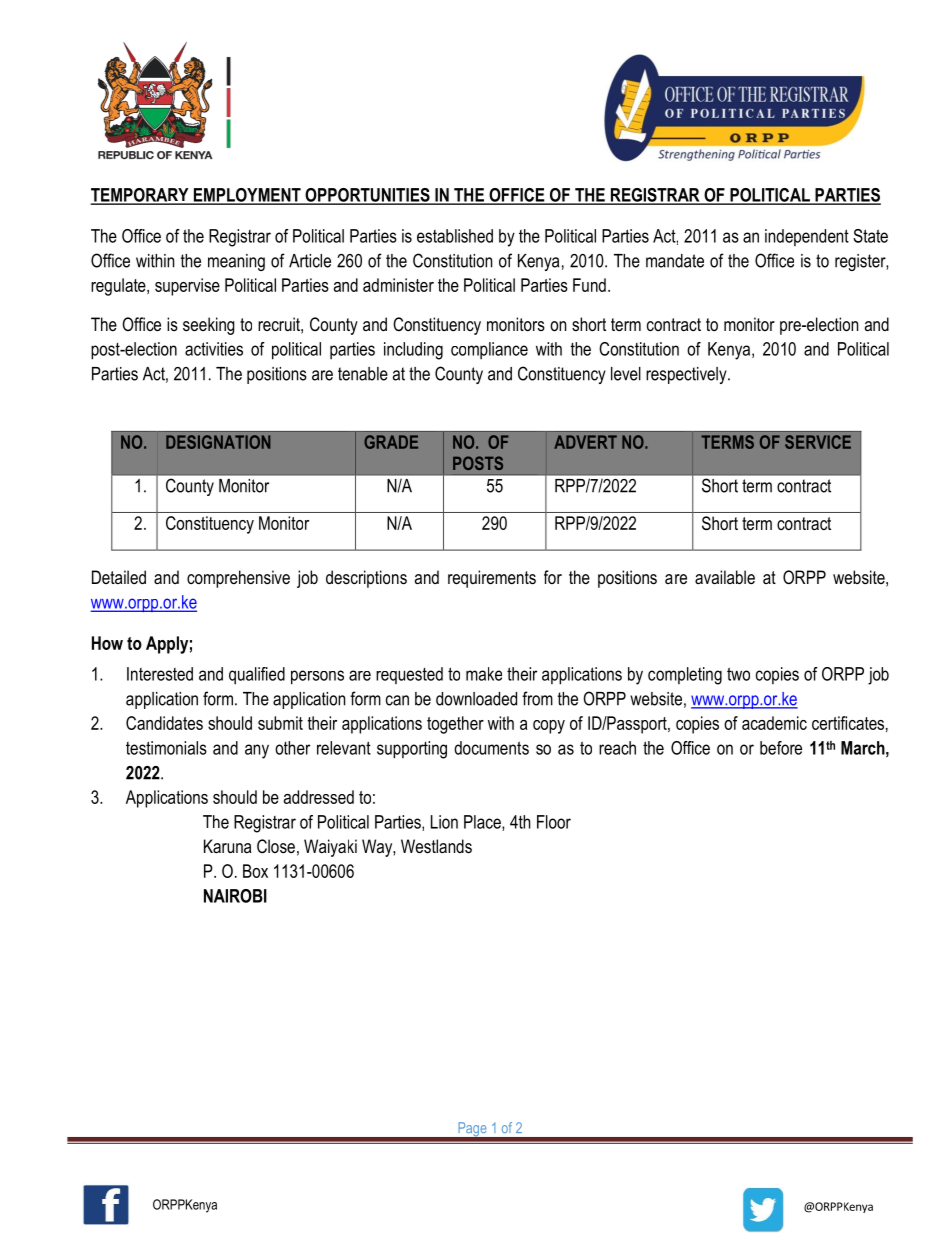 This page has height=1233, width=952. What do you see at coordinates (455, 236) in the page?
I see `established` at bounding box center [455, 236].
